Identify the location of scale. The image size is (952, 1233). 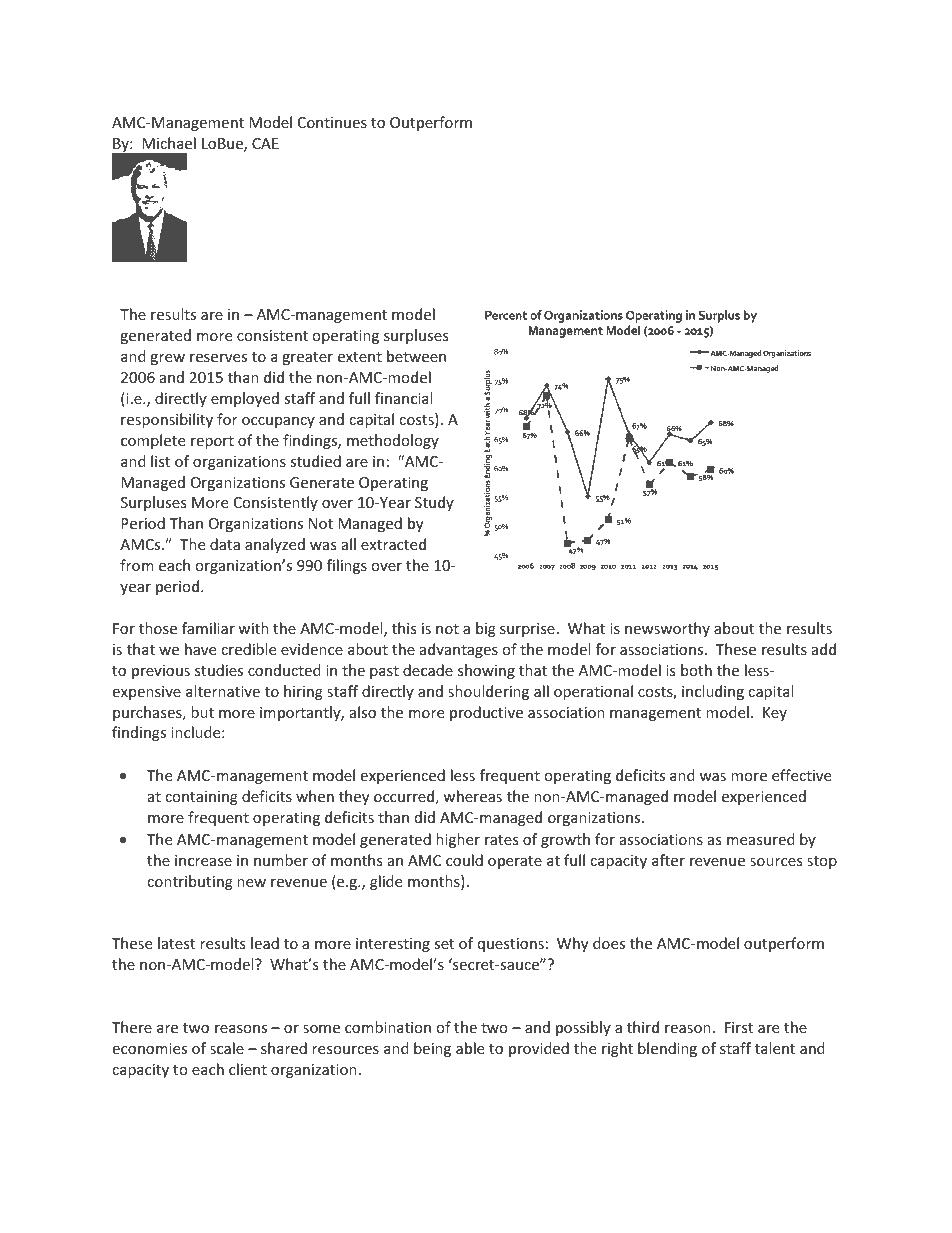
(227, 1048).
